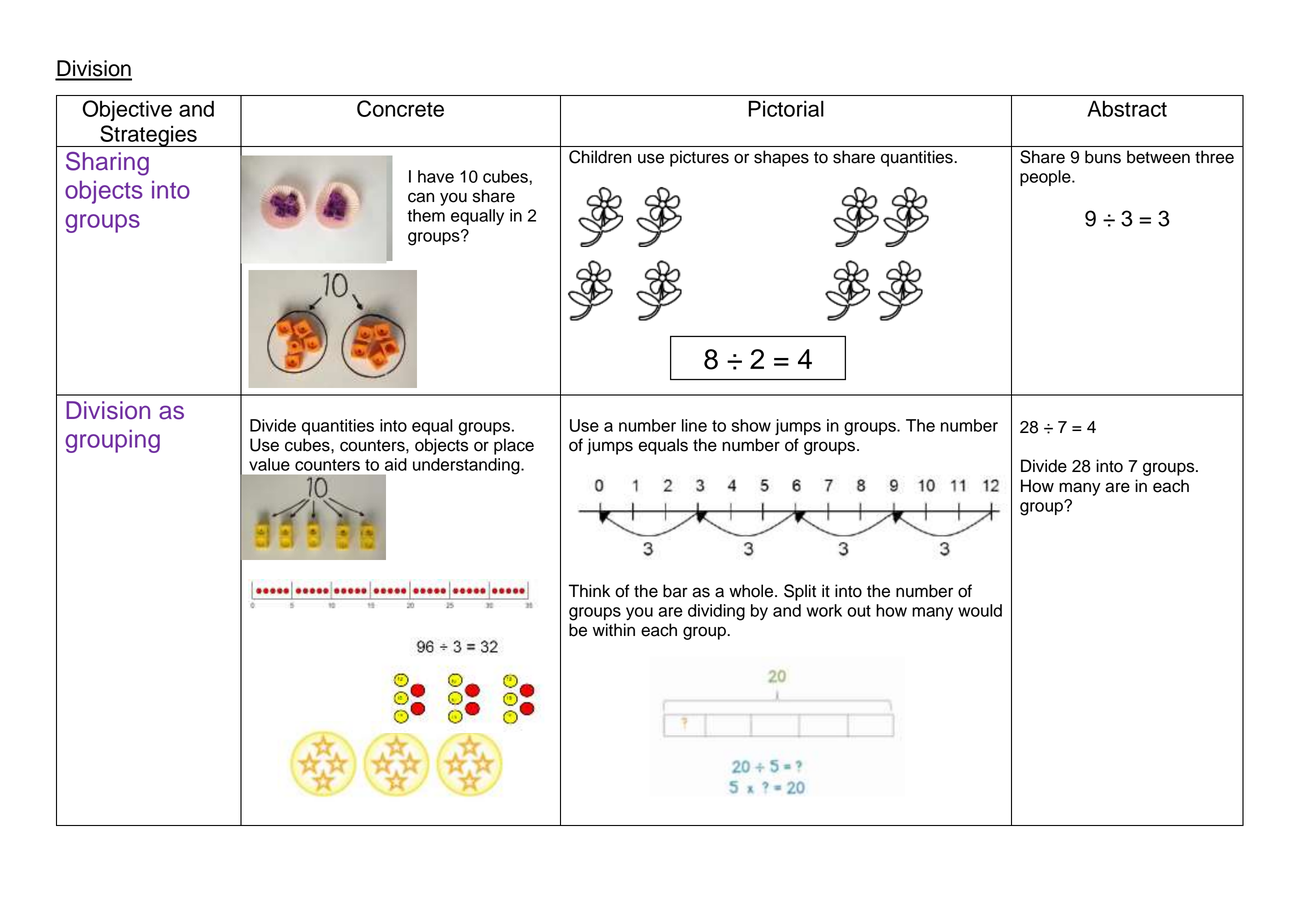 This screenshot has height=924, width=1308. Describe the element at coordinates (980, 610) in the screenshot. I see `would` at that location.
